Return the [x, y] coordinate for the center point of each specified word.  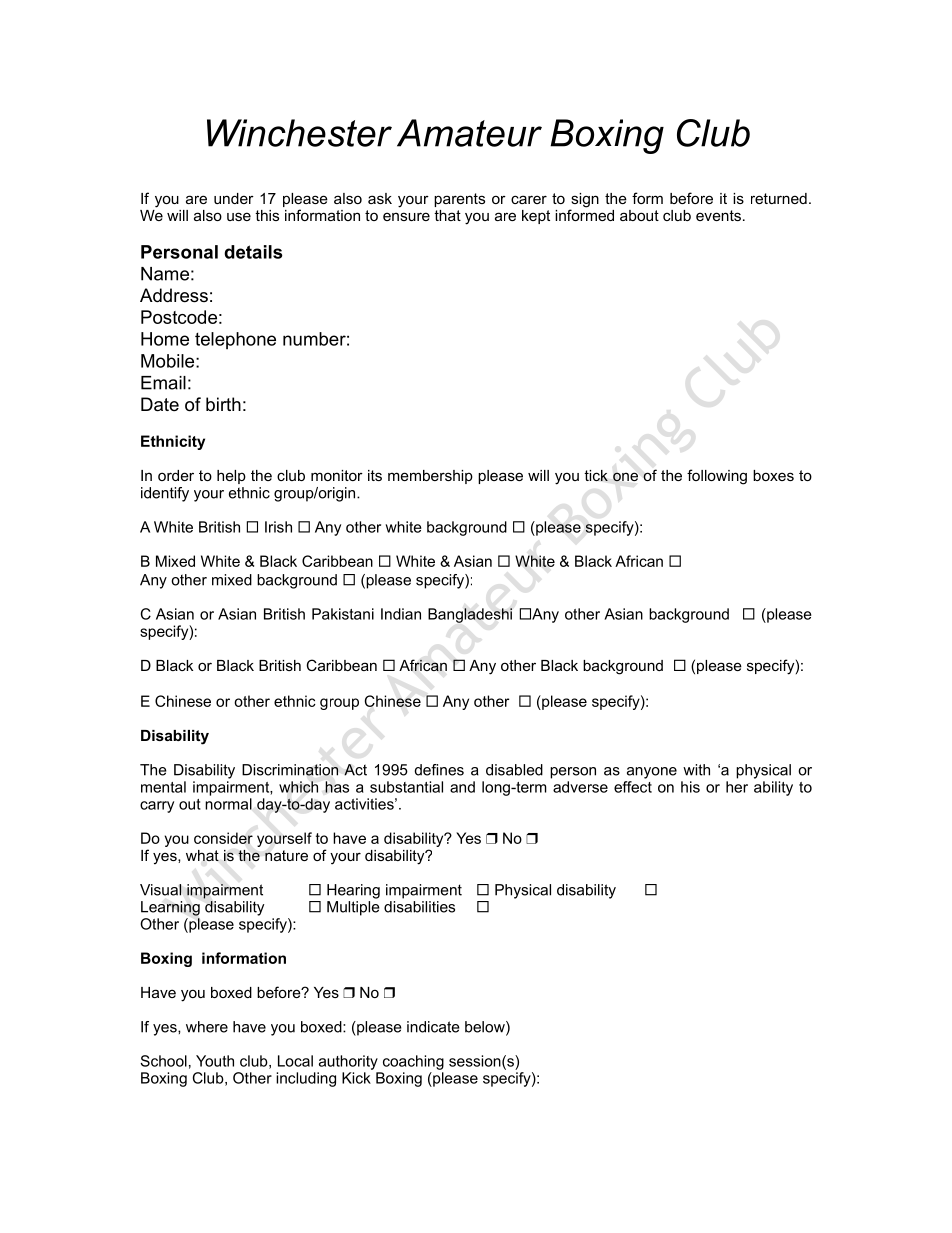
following [717, 477]
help [231, 477]
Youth [215, 1061]
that [447, 215]
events [718, 215]
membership [430, 477]
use [239, 216]
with [696, 770]
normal [228, 804]
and [462, 787]
